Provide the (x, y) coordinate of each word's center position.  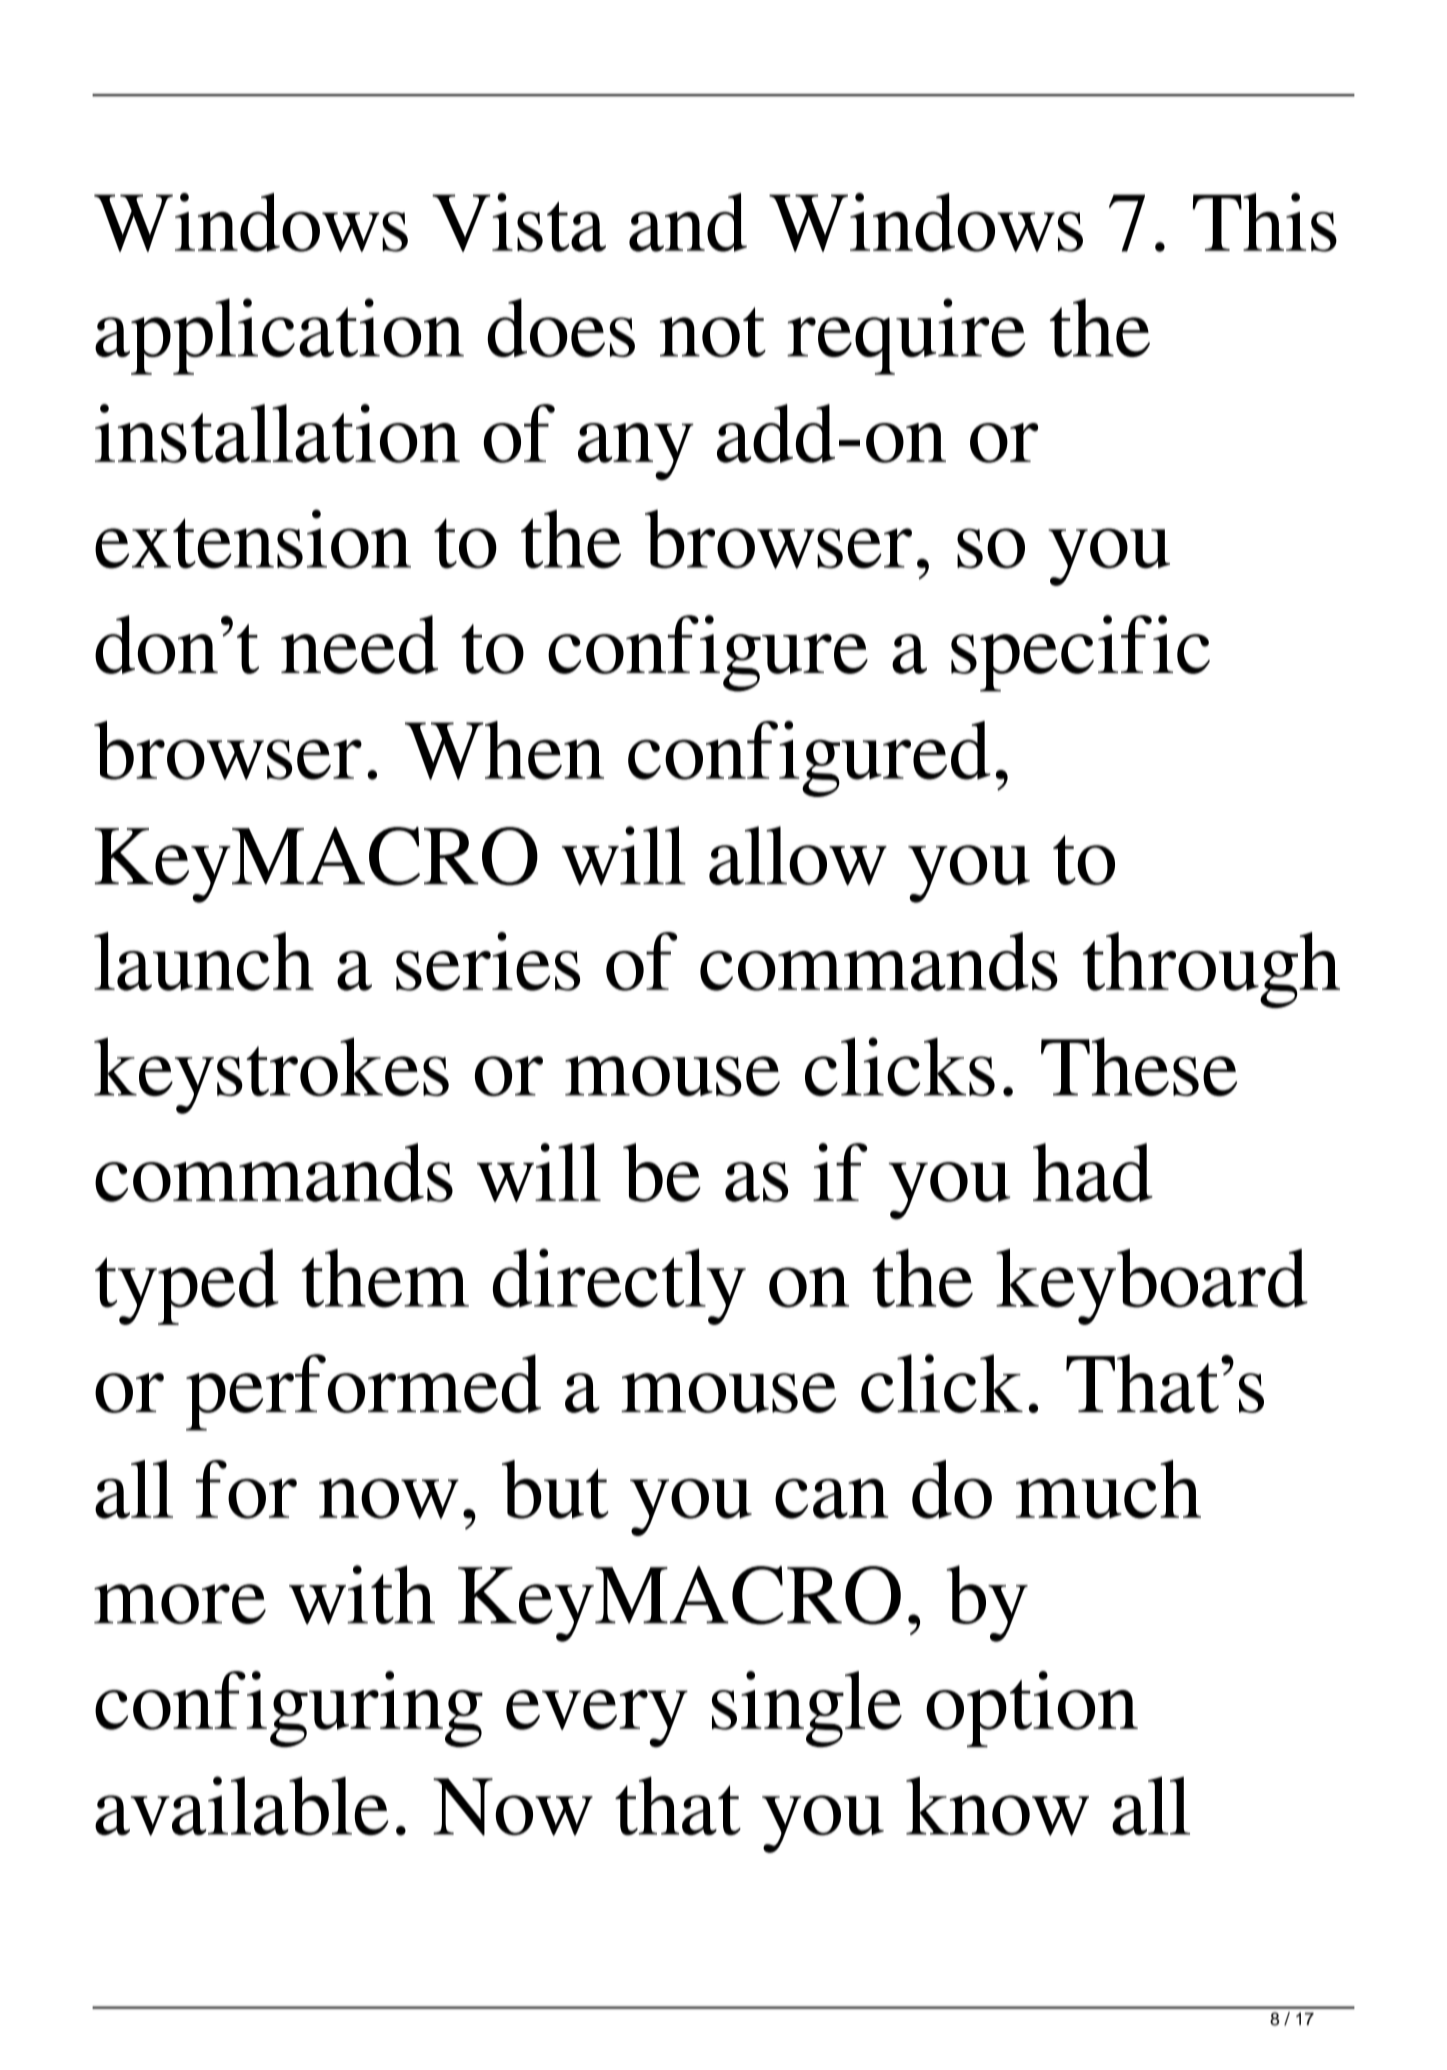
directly (619, 1286)
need (359, 644)
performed (363, 1392)
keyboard (1152, 1287)
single (807, 1709)
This (1264, 222)
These (1139, 1066)
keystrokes (271, 1075)
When (504, 750)
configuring (289, 1709)
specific (1080, 653)
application (279, 336)
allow (798, 856)
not (713, 332)
